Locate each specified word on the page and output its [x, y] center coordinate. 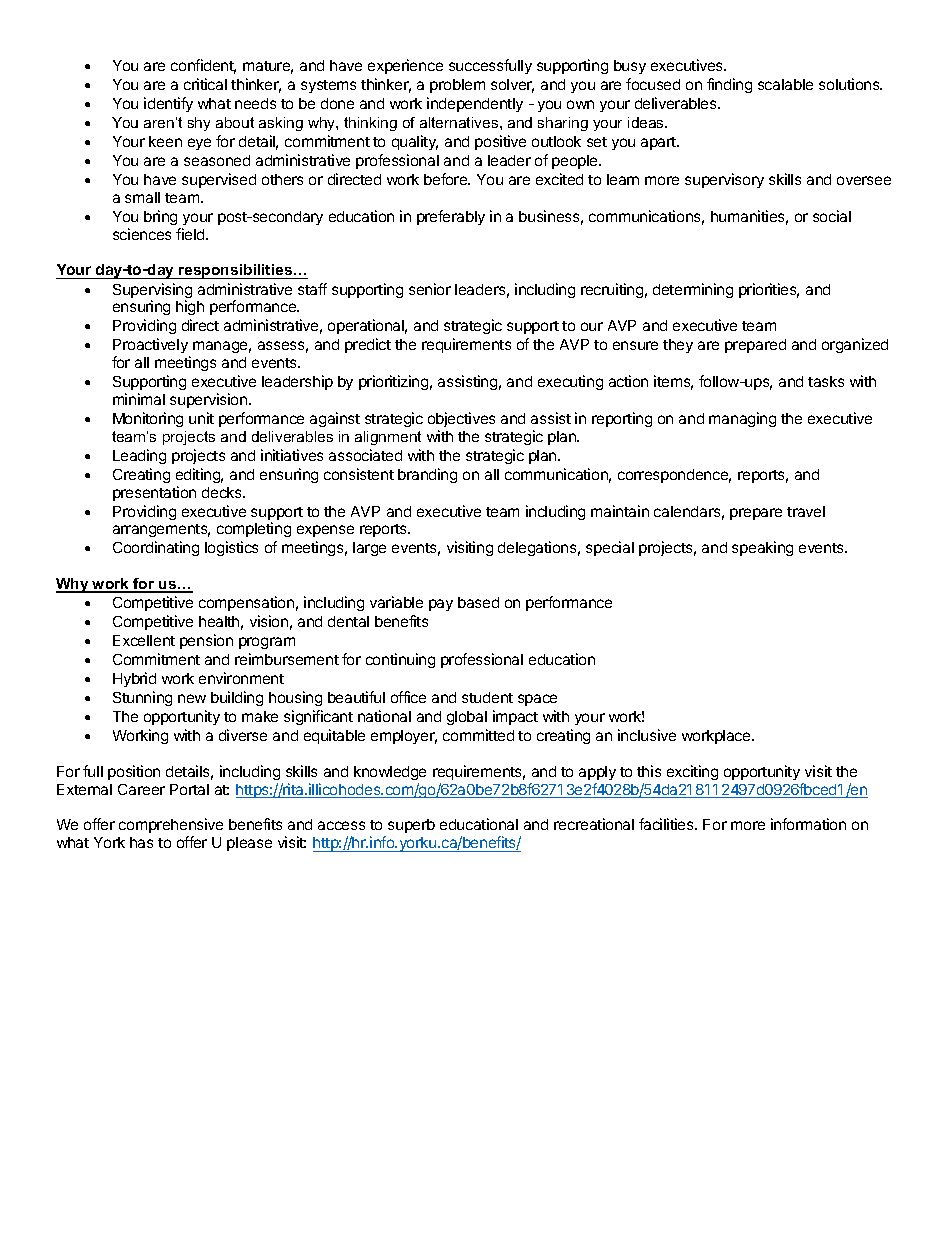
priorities [769, 290]
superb [411, 826]
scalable [785, 84]
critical [205, 84]
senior [430, 289]
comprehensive [171, 827]
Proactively [151, 347]
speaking [762, 548]
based [478, 602]
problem [457, 86]
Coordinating [156, 548]
